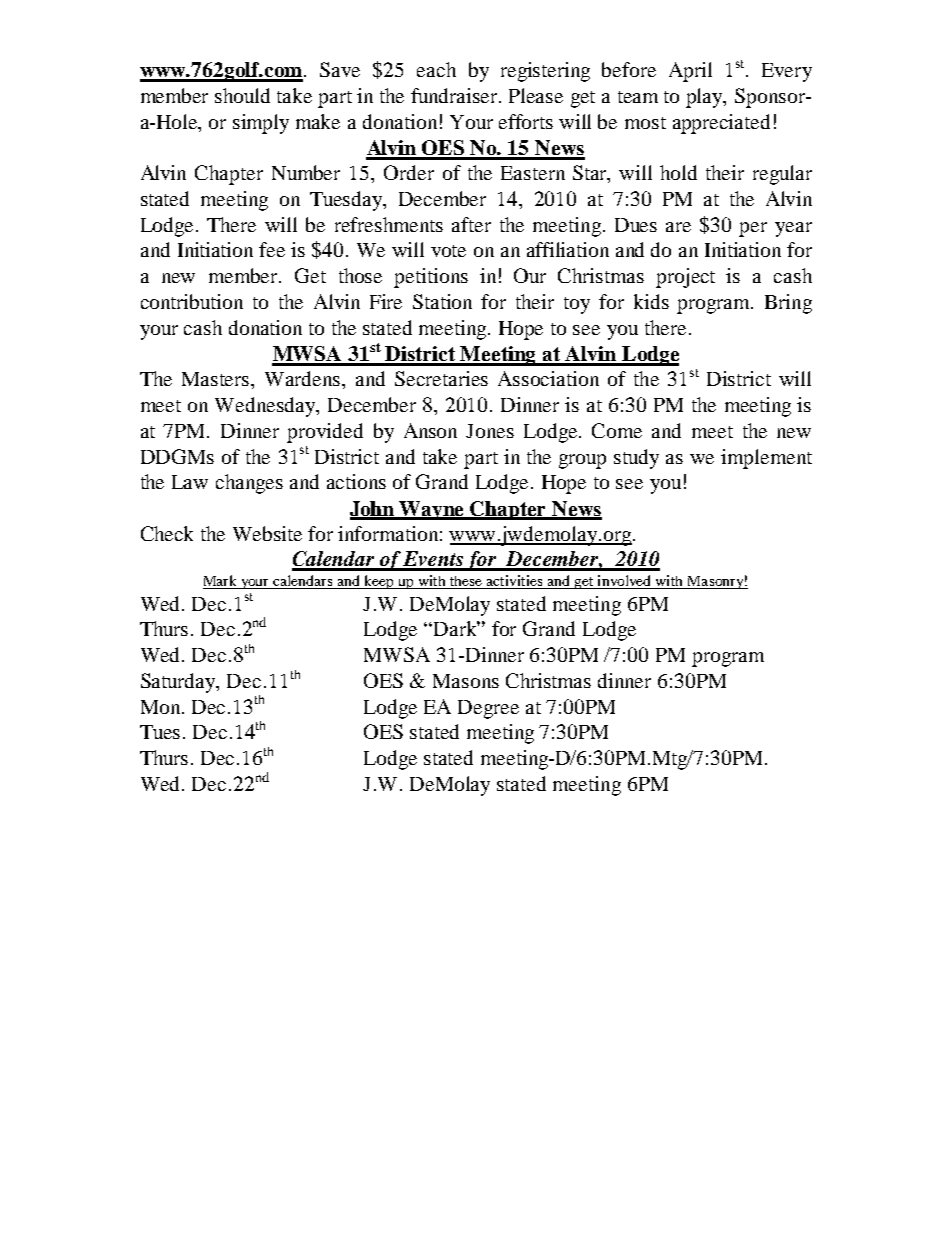 Image resolution: width=952 pixels, height=1233 pixels. I want to click on Degree, so click(488, 709).
